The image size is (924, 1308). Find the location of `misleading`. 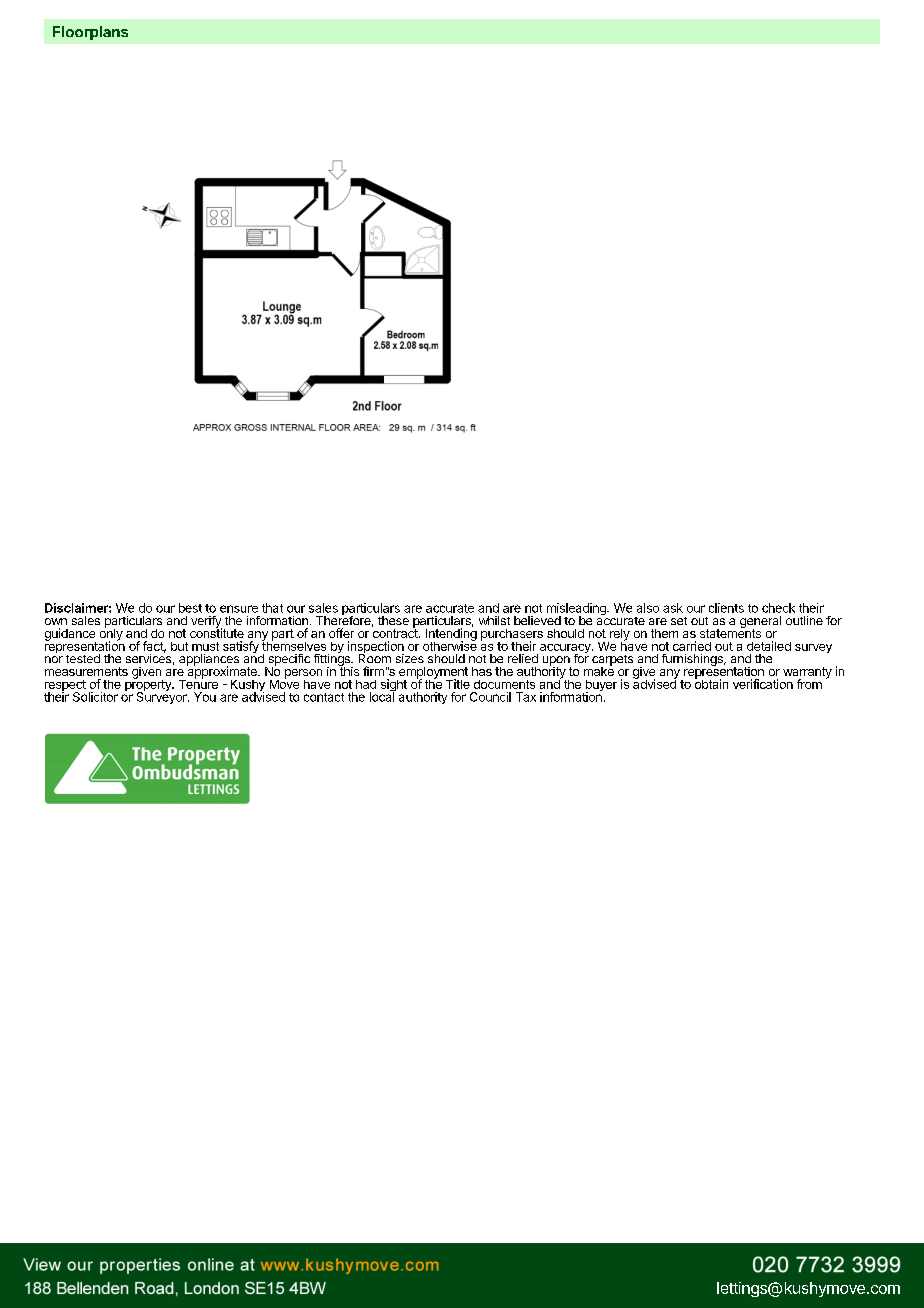

misleading is located at coordinates (577, 610).
